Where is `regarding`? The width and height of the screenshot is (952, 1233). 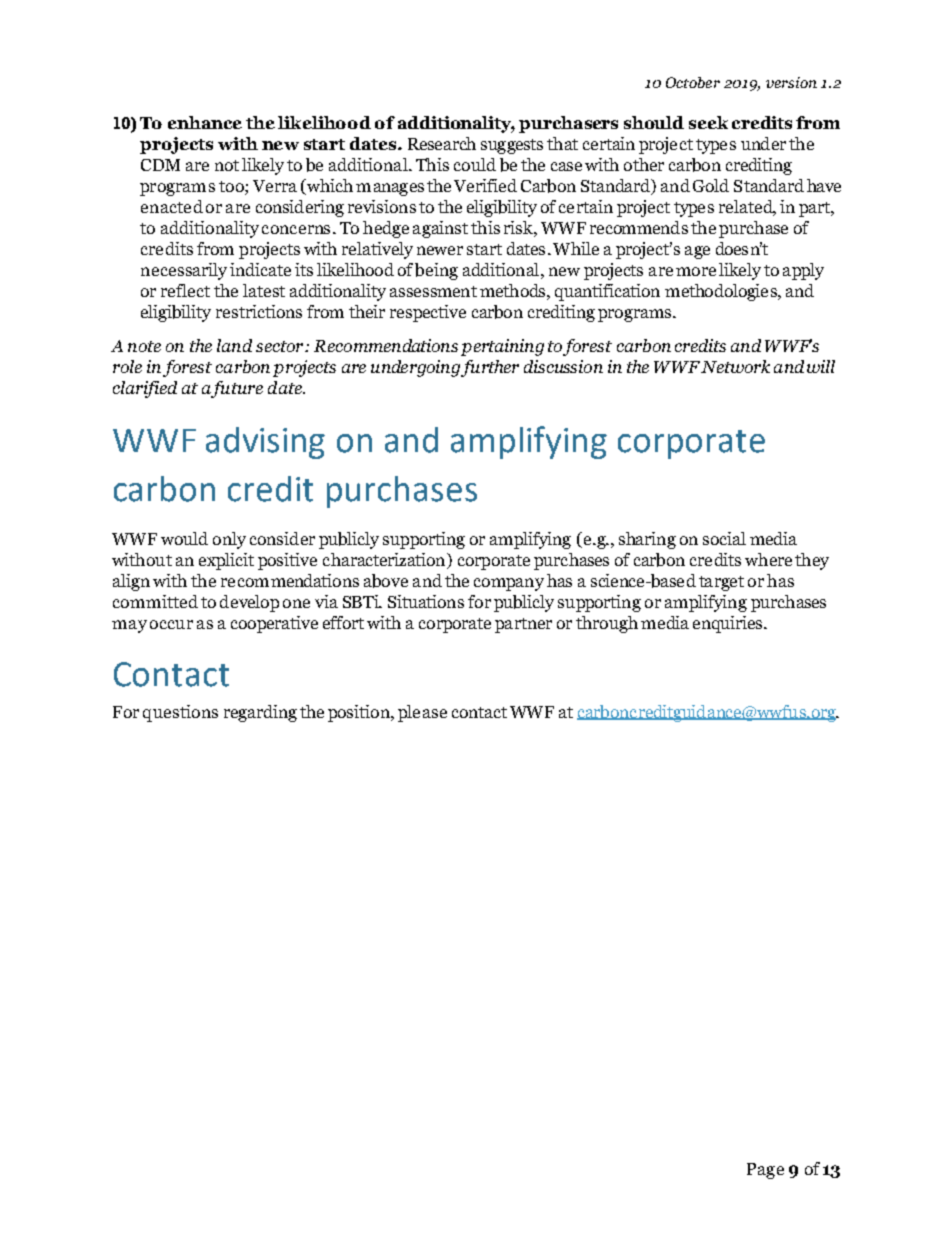
regarding is located at coordinates (260, 713).
